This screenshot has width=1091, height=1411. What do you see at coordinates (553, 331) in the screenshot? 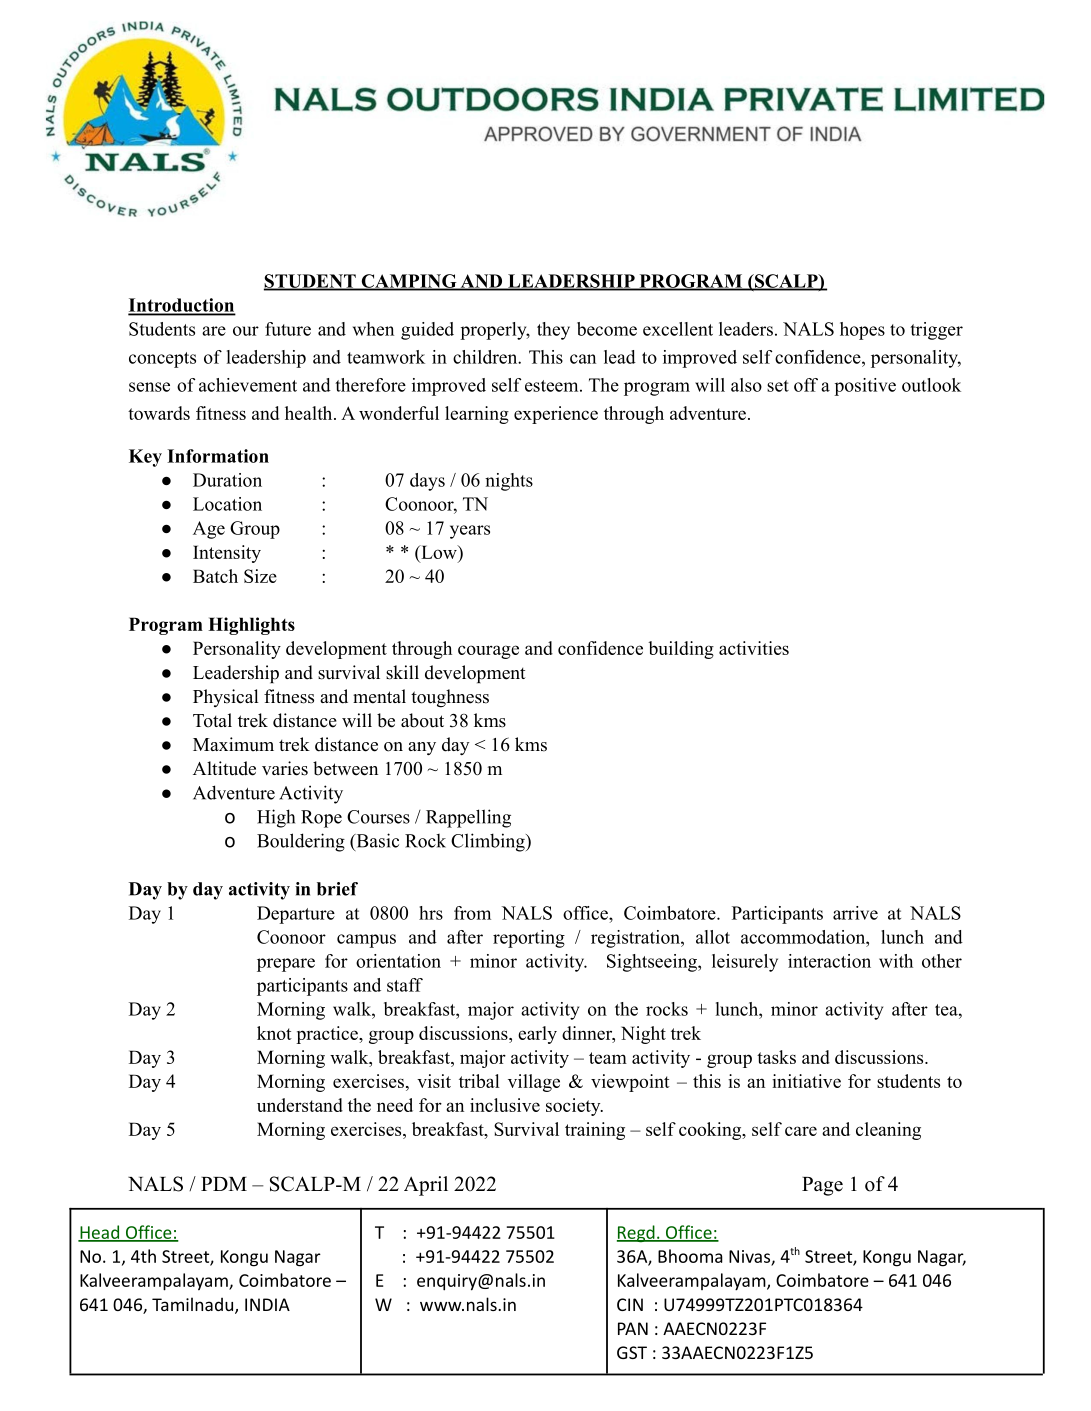
I see `they` at bounding box center [553, 331].
